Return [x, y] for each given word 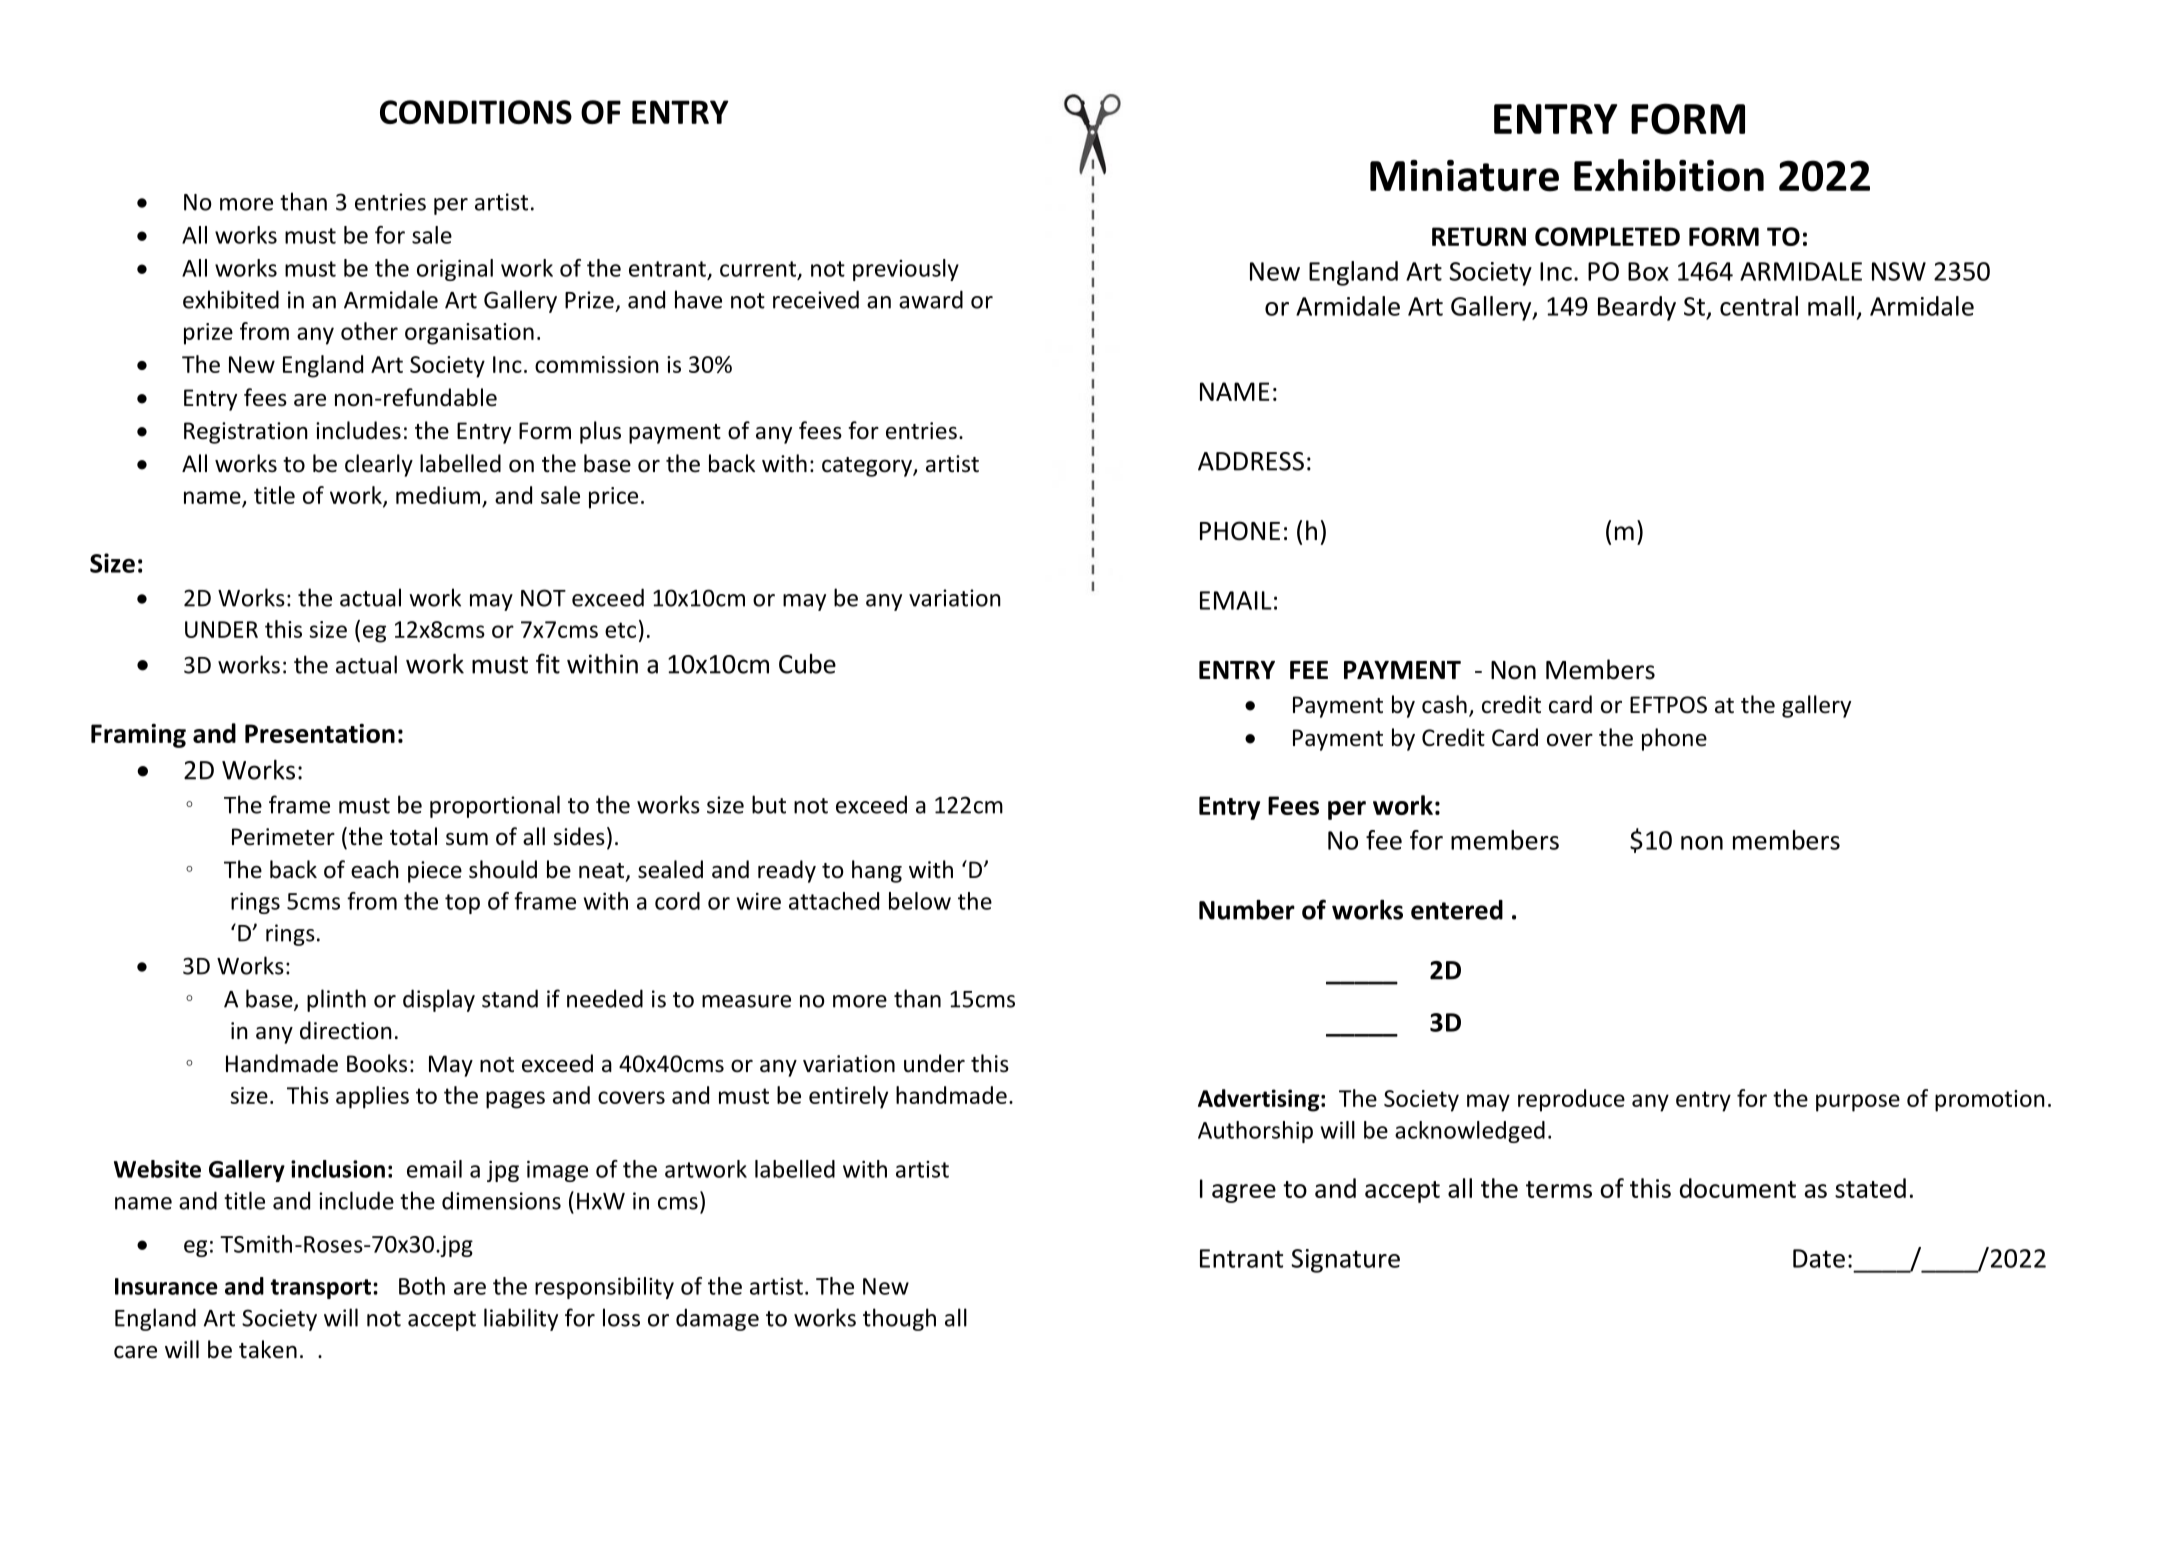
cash [1444, 704]
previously [906, 270]
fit [548, 663]
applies [372, 1097]
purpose [1858, 1103]
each [375, 869]
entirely [848, 1097]
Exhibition [1669, 175]
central [1759, 306]
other [369, 331]
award [931, 299]
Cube [807, 664]
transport [321, 1289]
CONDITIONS [476, 112]
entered [1457, 910]
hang [877, 871]
